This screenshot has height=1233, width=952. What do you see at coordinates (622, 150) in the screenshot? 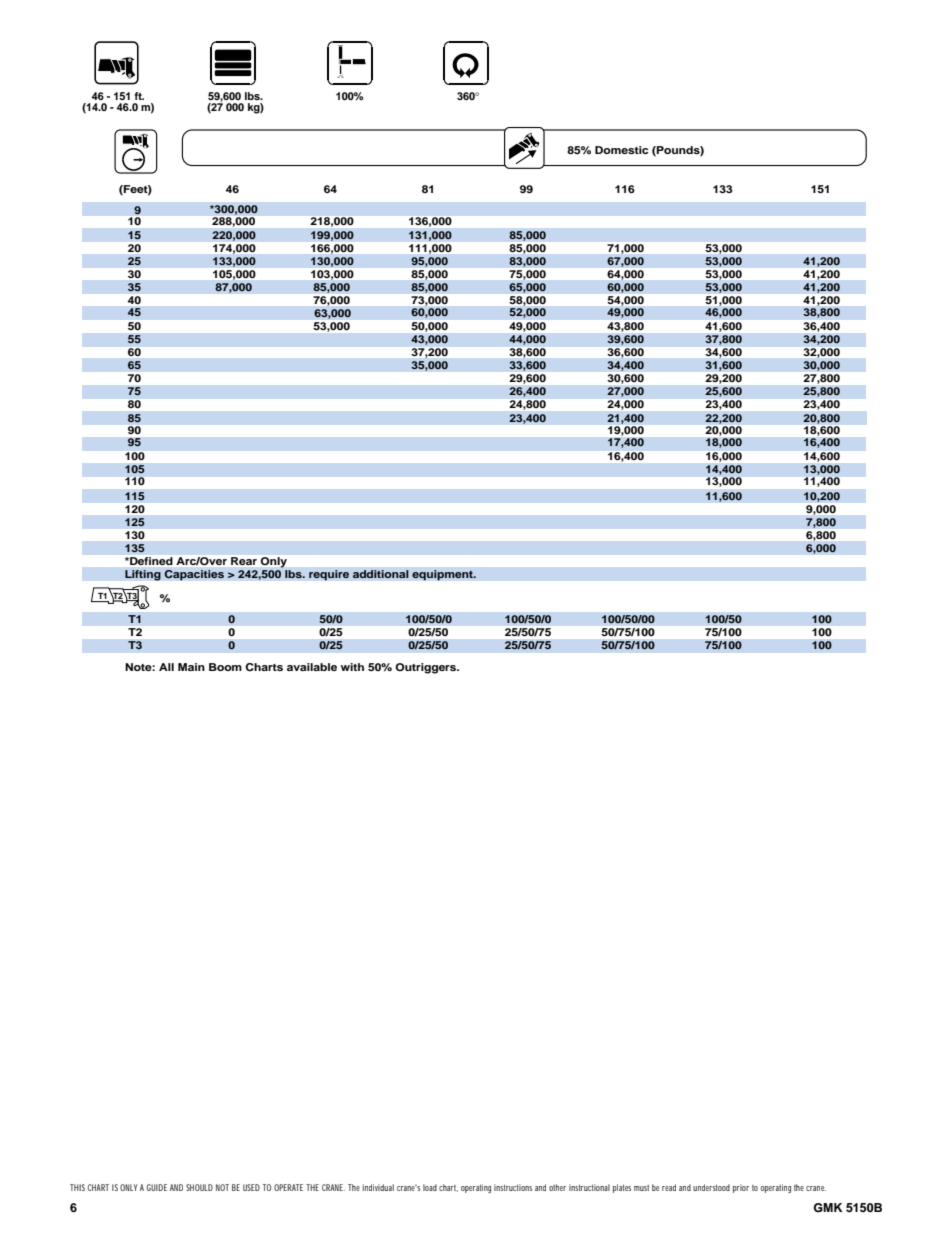
I see `Domestic` at bounding box center [622, 150].
